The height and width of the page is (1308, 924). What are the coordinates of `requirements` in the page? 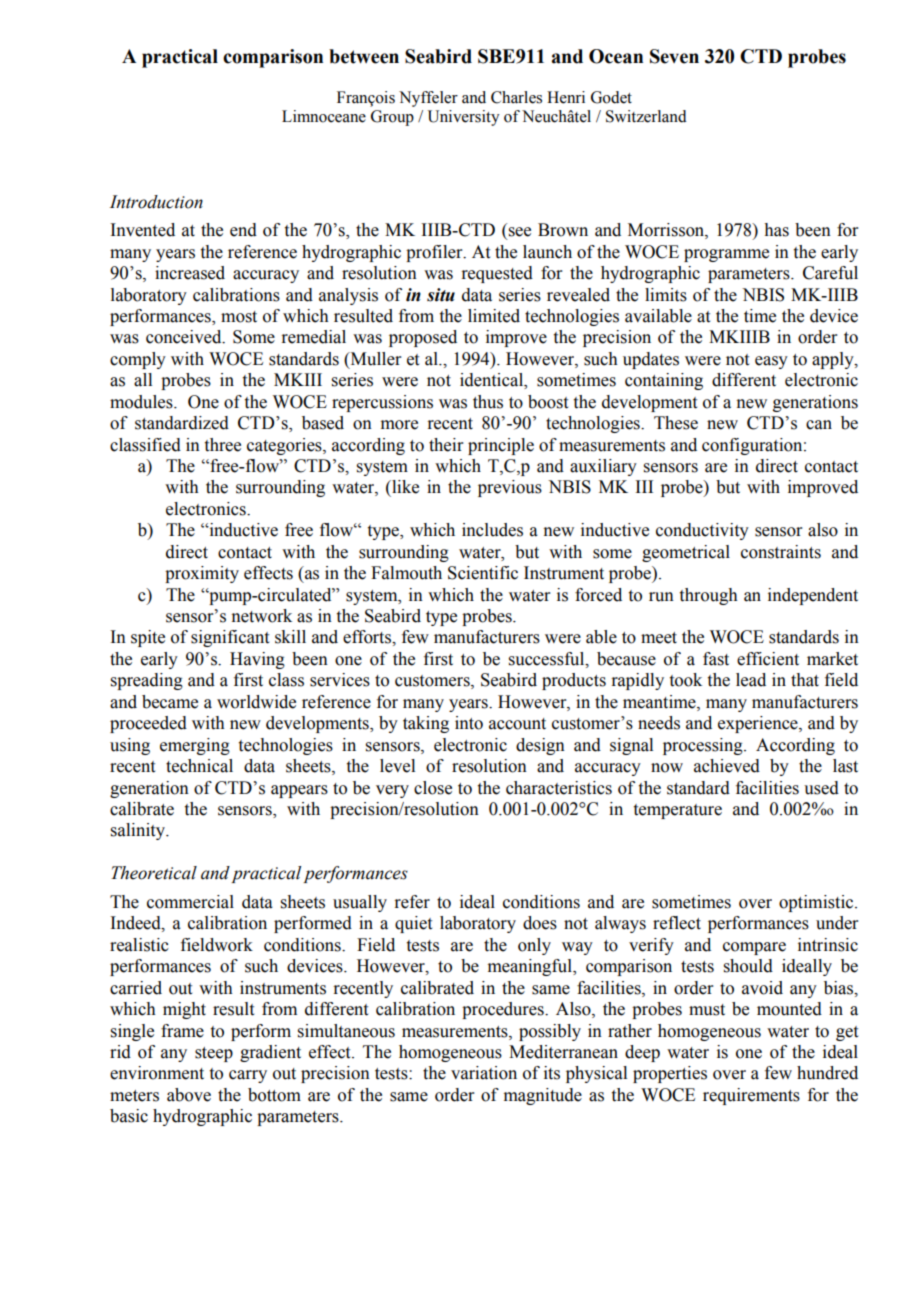 It's located at (751, 1096).
